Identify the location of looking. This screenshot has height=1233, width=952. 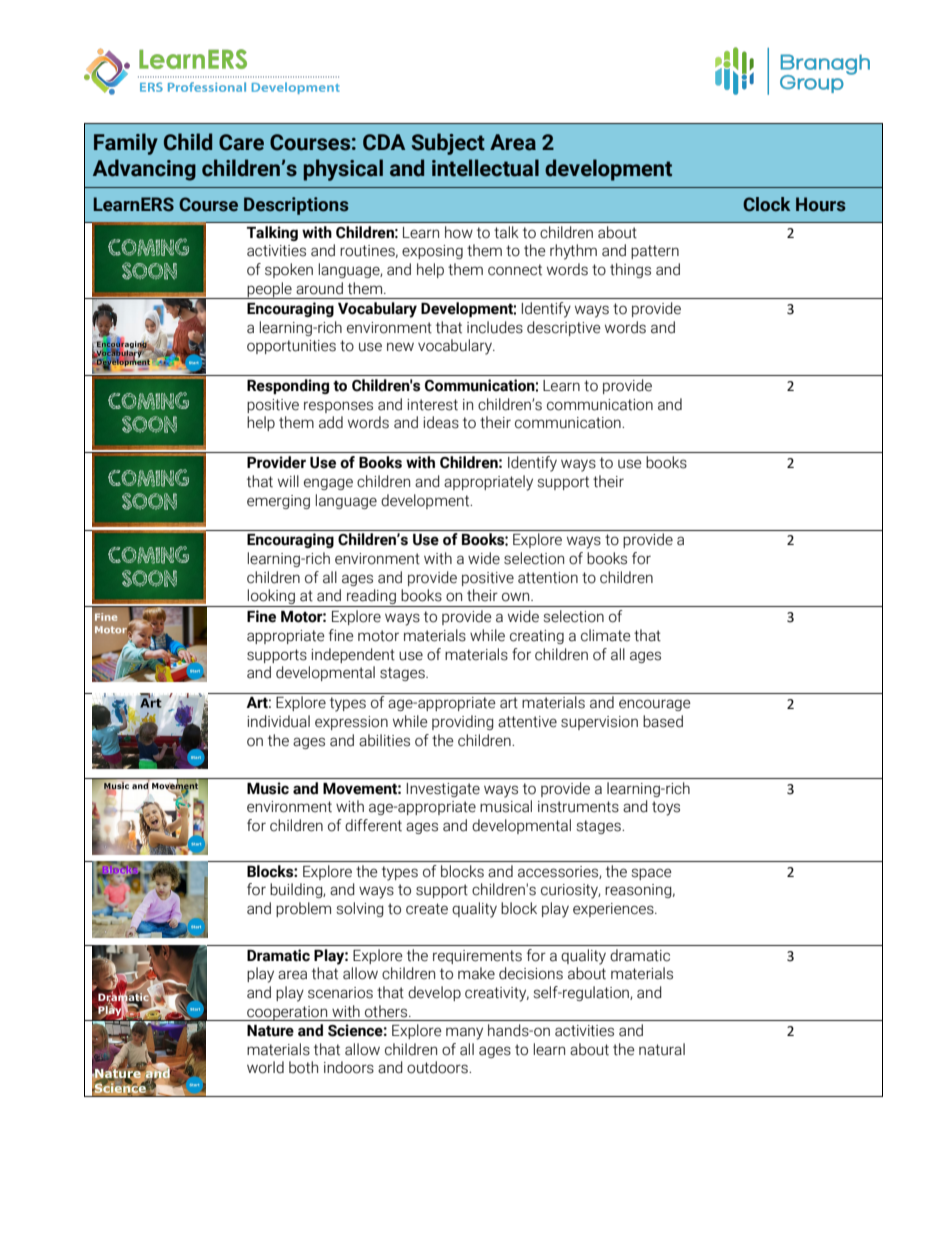
(271, 598).
